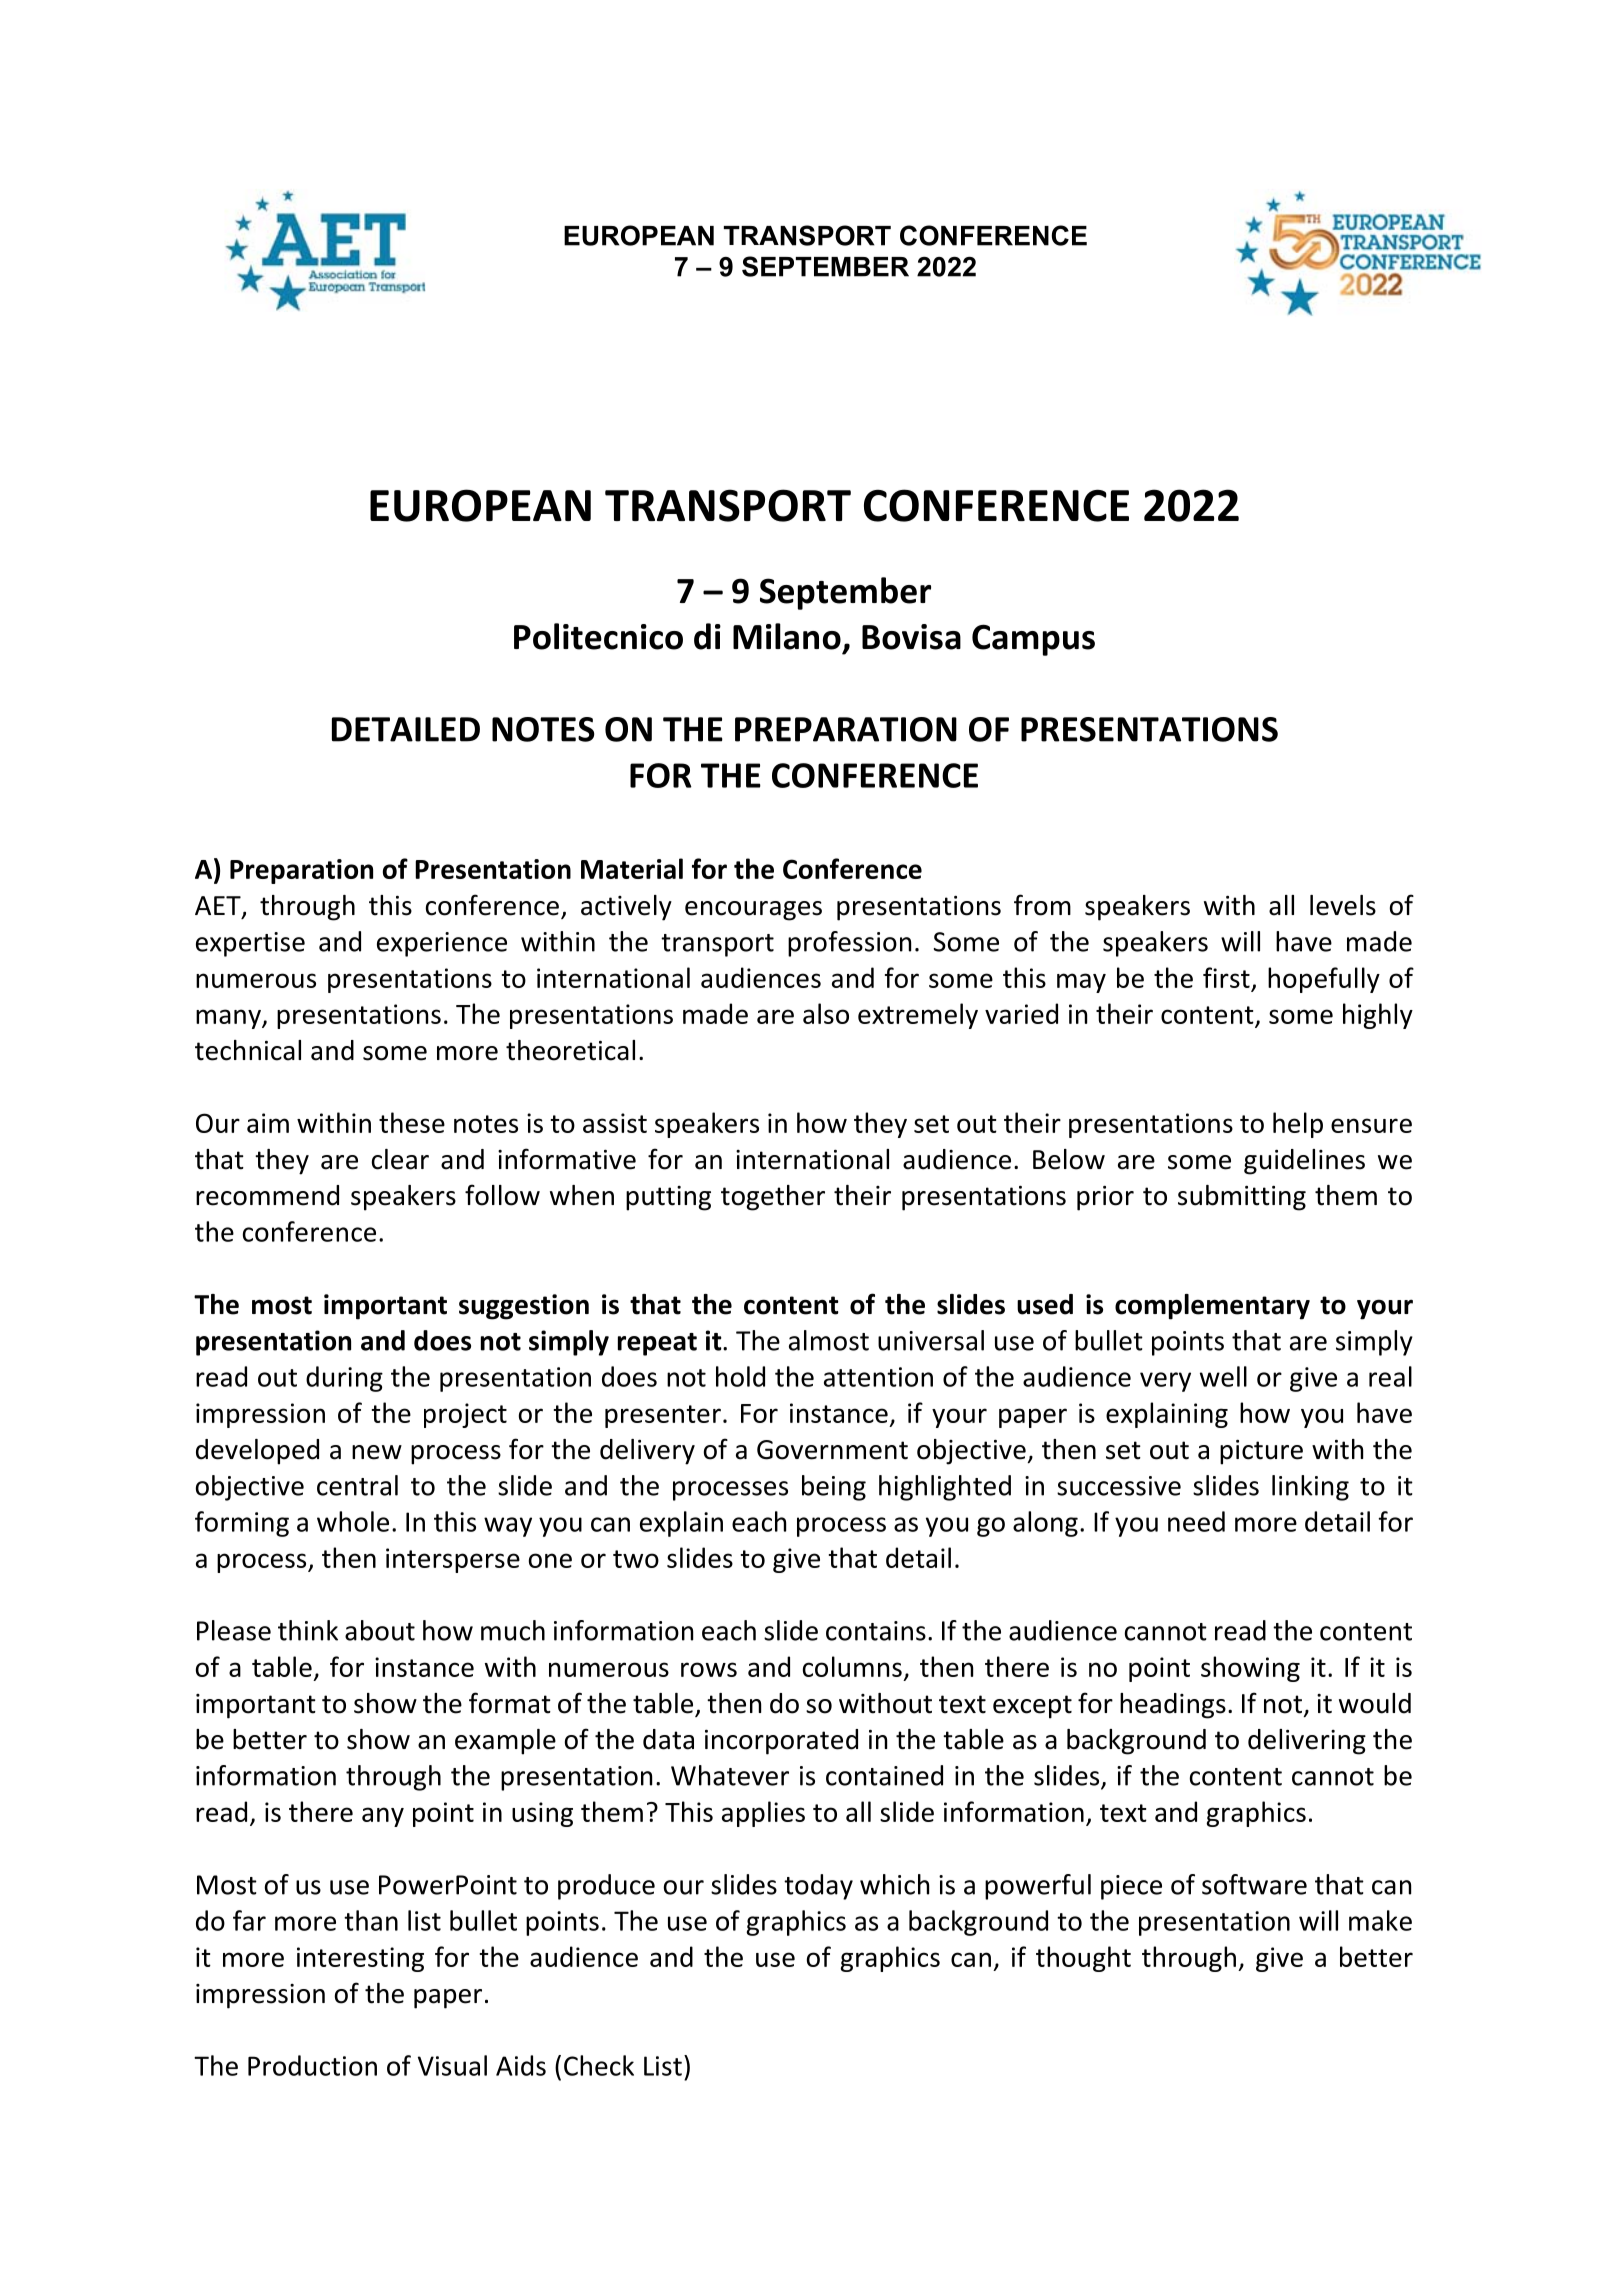 This screenshot has height=2274, width=1607. Describe the element at coordinates (1033, 640) in the screenshot. I see `Campus` at that location.
